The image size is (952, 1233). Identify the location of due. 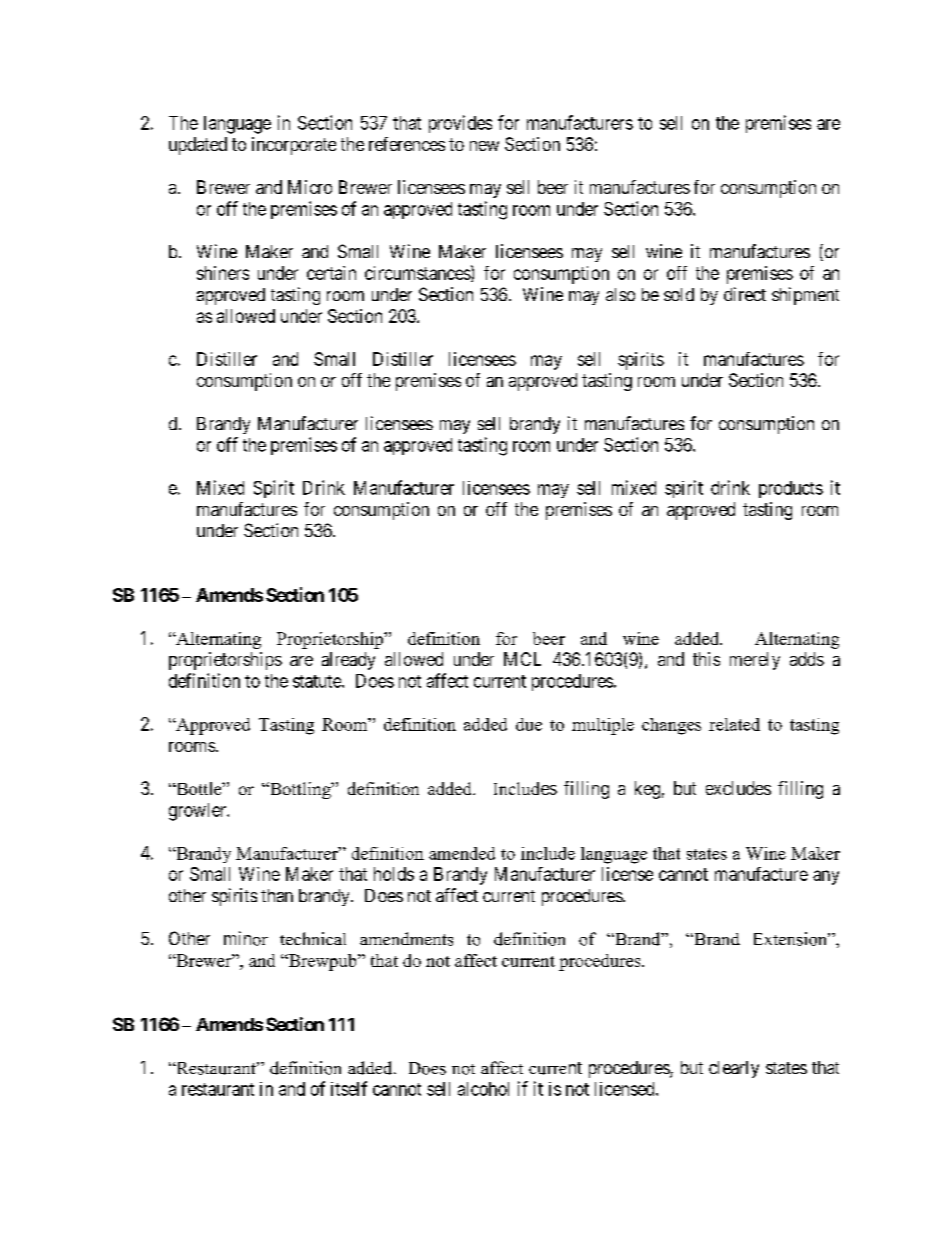
(529, 724).
